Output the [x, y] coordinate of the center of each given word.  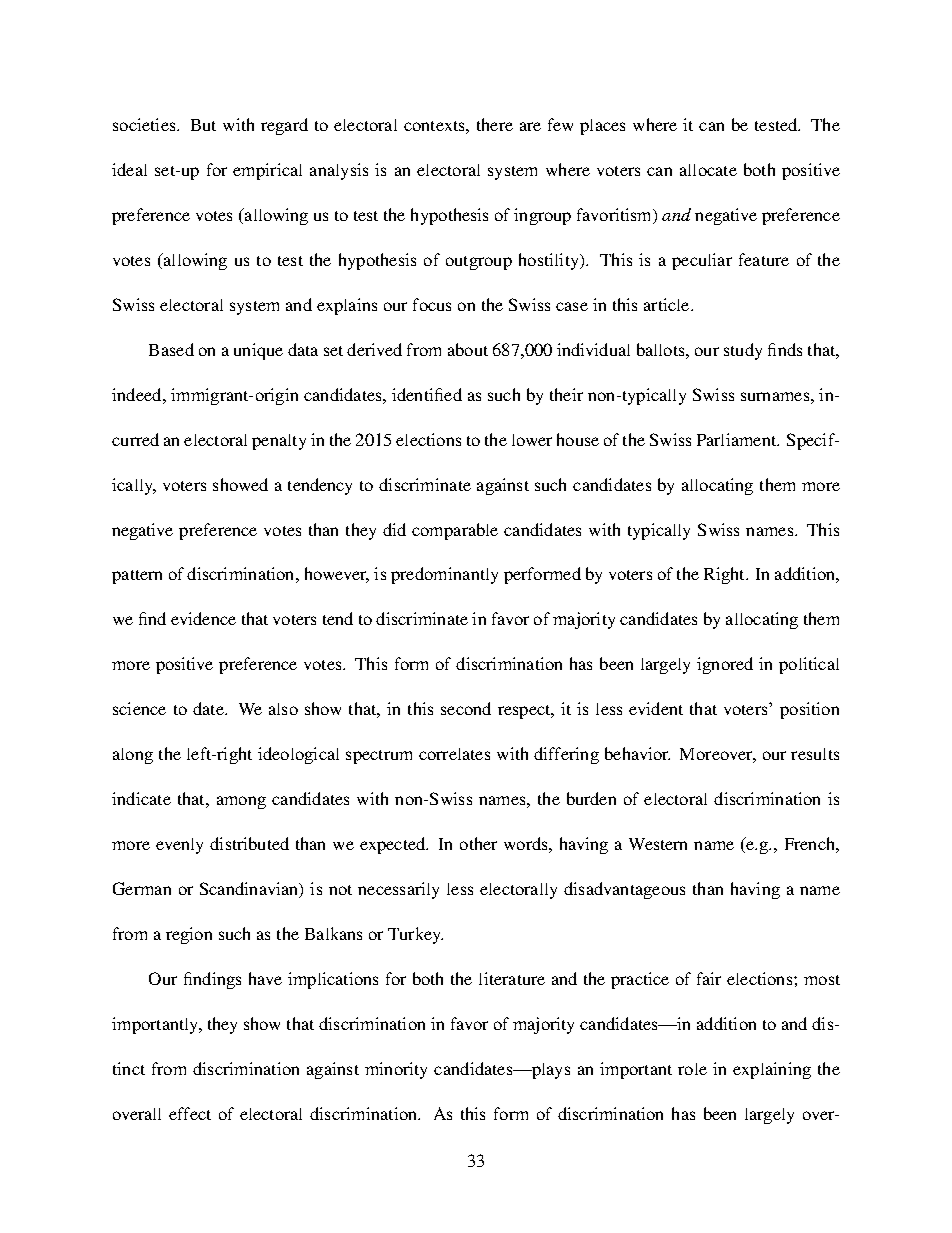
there [495, 124]
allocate [708, 170]
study [743, 351]
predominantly [444, 575]
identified [427, 394]
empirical [267, 171]
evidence [203, 618]
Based [171, 349]
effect [190, 1113]
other [478, 843]
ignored [725, 665]
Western [658, 844]
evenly [179, 846]
